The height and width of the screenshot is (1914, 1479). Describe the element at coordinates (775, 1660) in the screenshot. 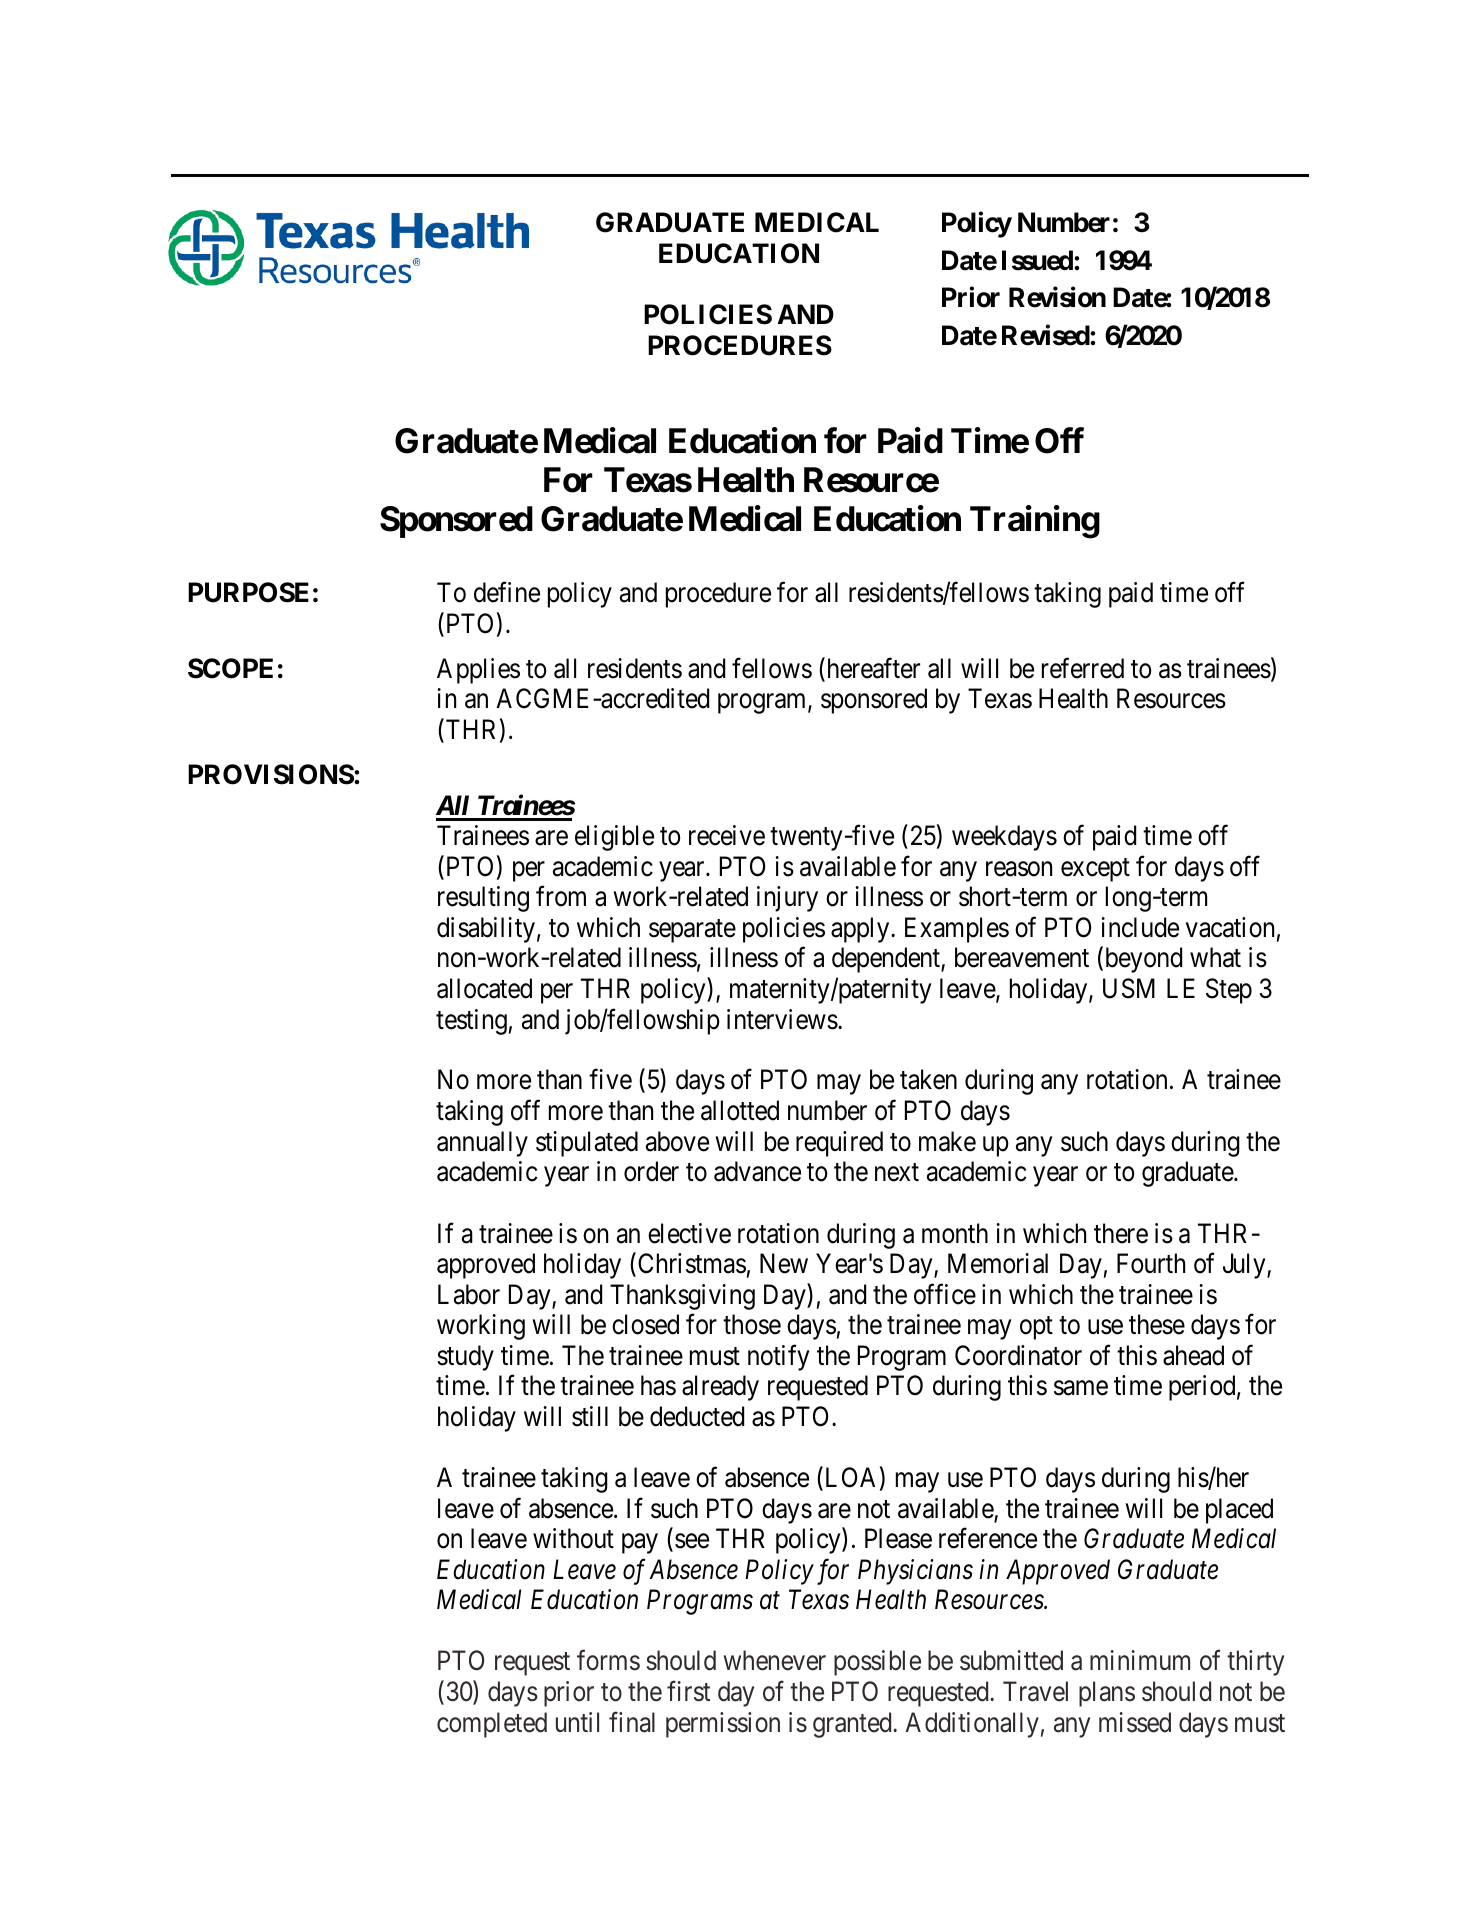

I see `whenever` at that location.
